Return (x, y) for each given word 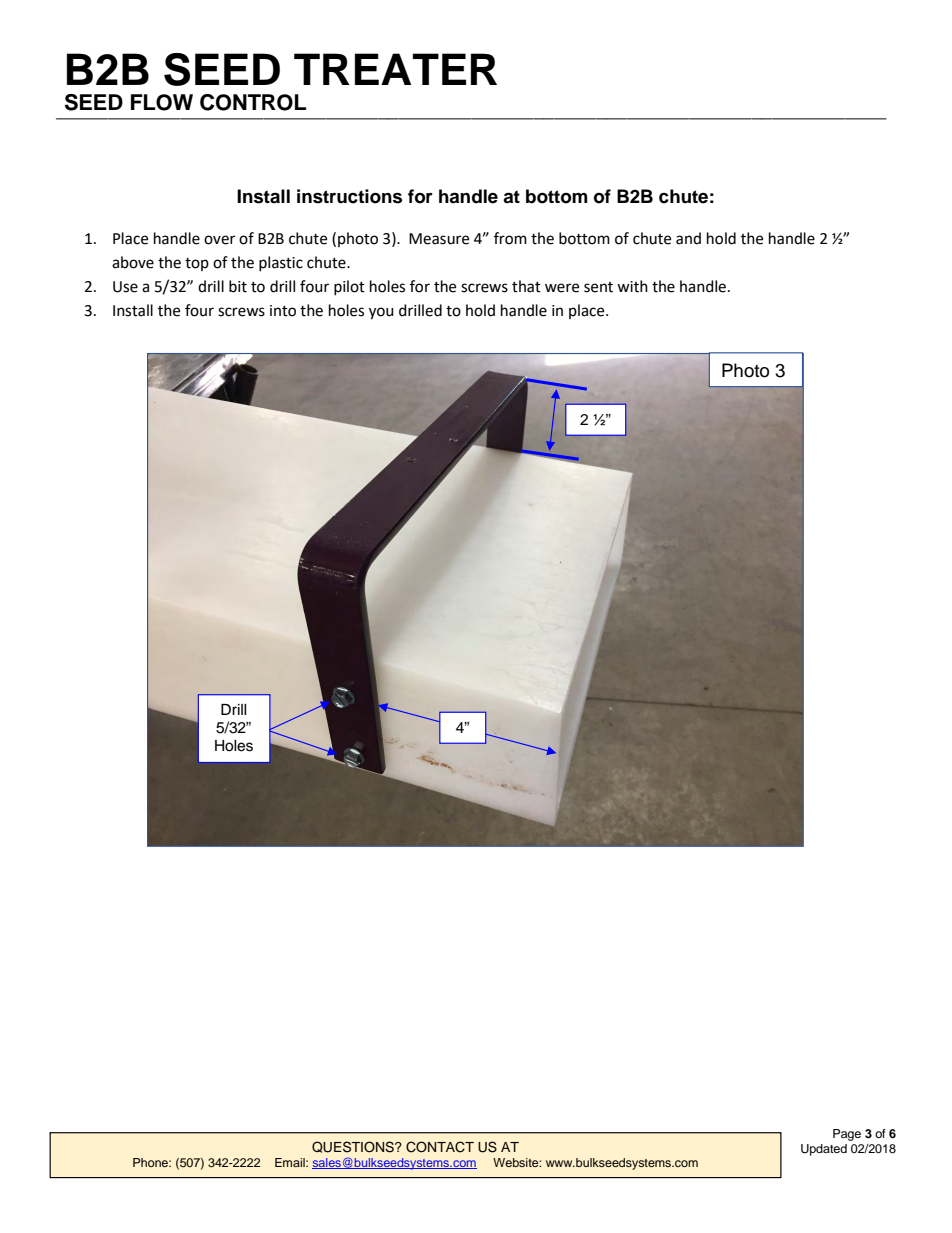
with (632, 286)
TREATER (395, 69)
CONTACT (440, 1147)
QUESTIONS (354, 1147)
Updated (824, 1150)
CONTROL (253, 102)
